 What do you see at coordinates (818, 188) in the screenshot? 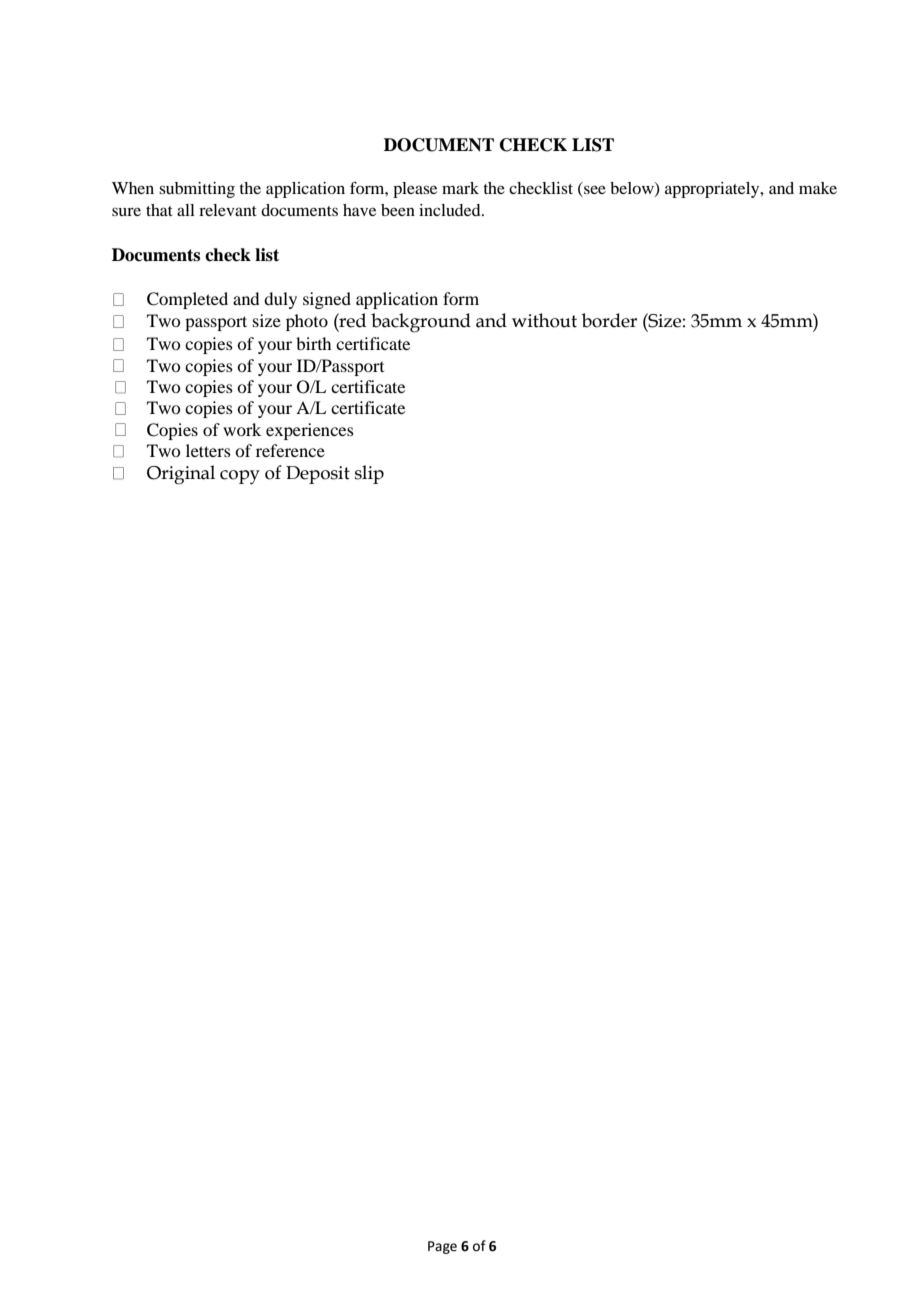
I see `make` at bounding box center [818, 188].
